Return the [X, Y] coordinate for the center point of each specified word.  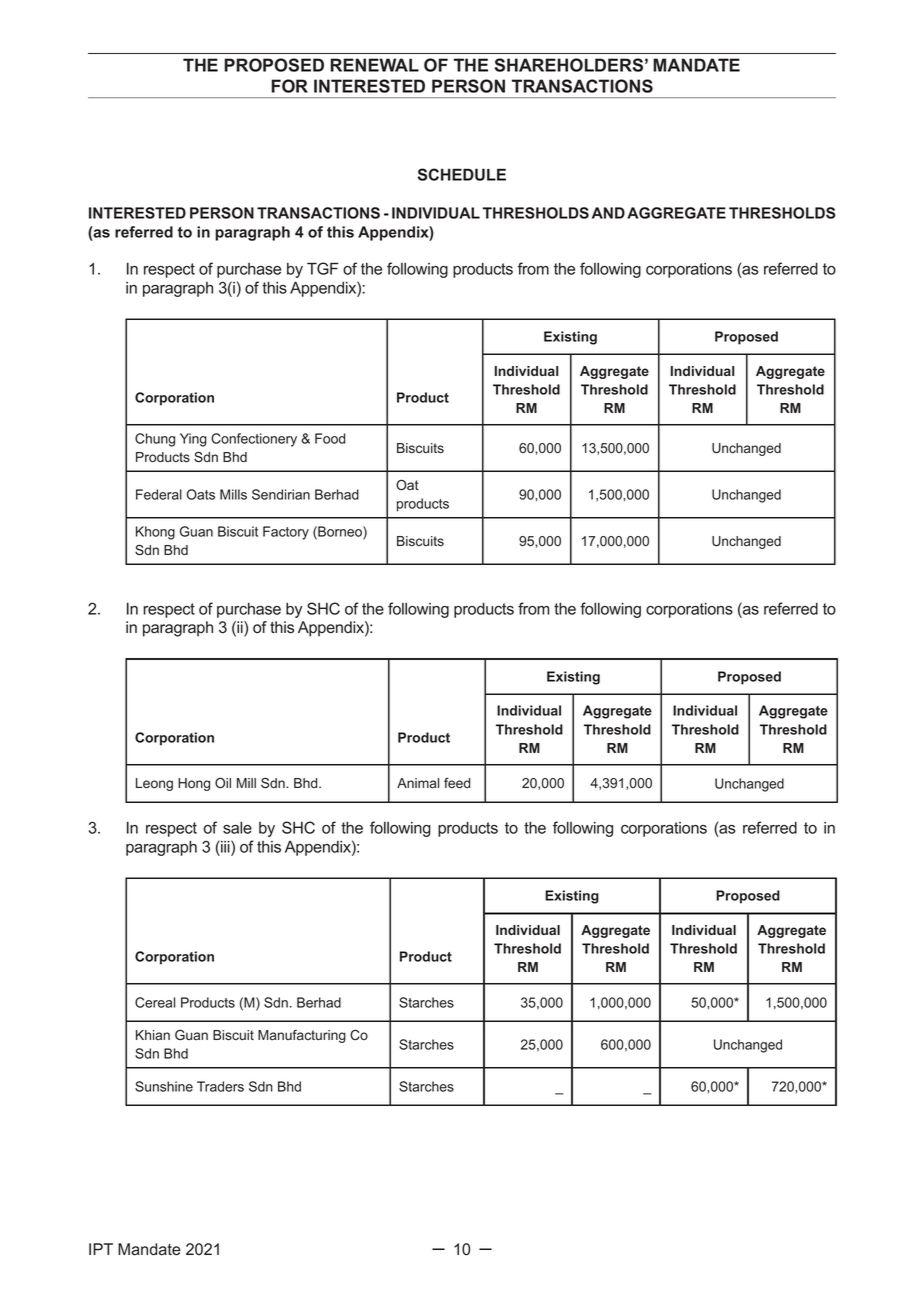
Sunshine [164, 1086]
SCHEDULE [462, 174]
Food [330, 438]
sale [237, 827]
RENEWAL [374, 65]
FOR [289, 86]
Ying [193, 440]
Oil [223, 782]
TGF [323, 268]
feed [457, 783]
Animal [418, 783]
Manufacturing [302, 1036]
